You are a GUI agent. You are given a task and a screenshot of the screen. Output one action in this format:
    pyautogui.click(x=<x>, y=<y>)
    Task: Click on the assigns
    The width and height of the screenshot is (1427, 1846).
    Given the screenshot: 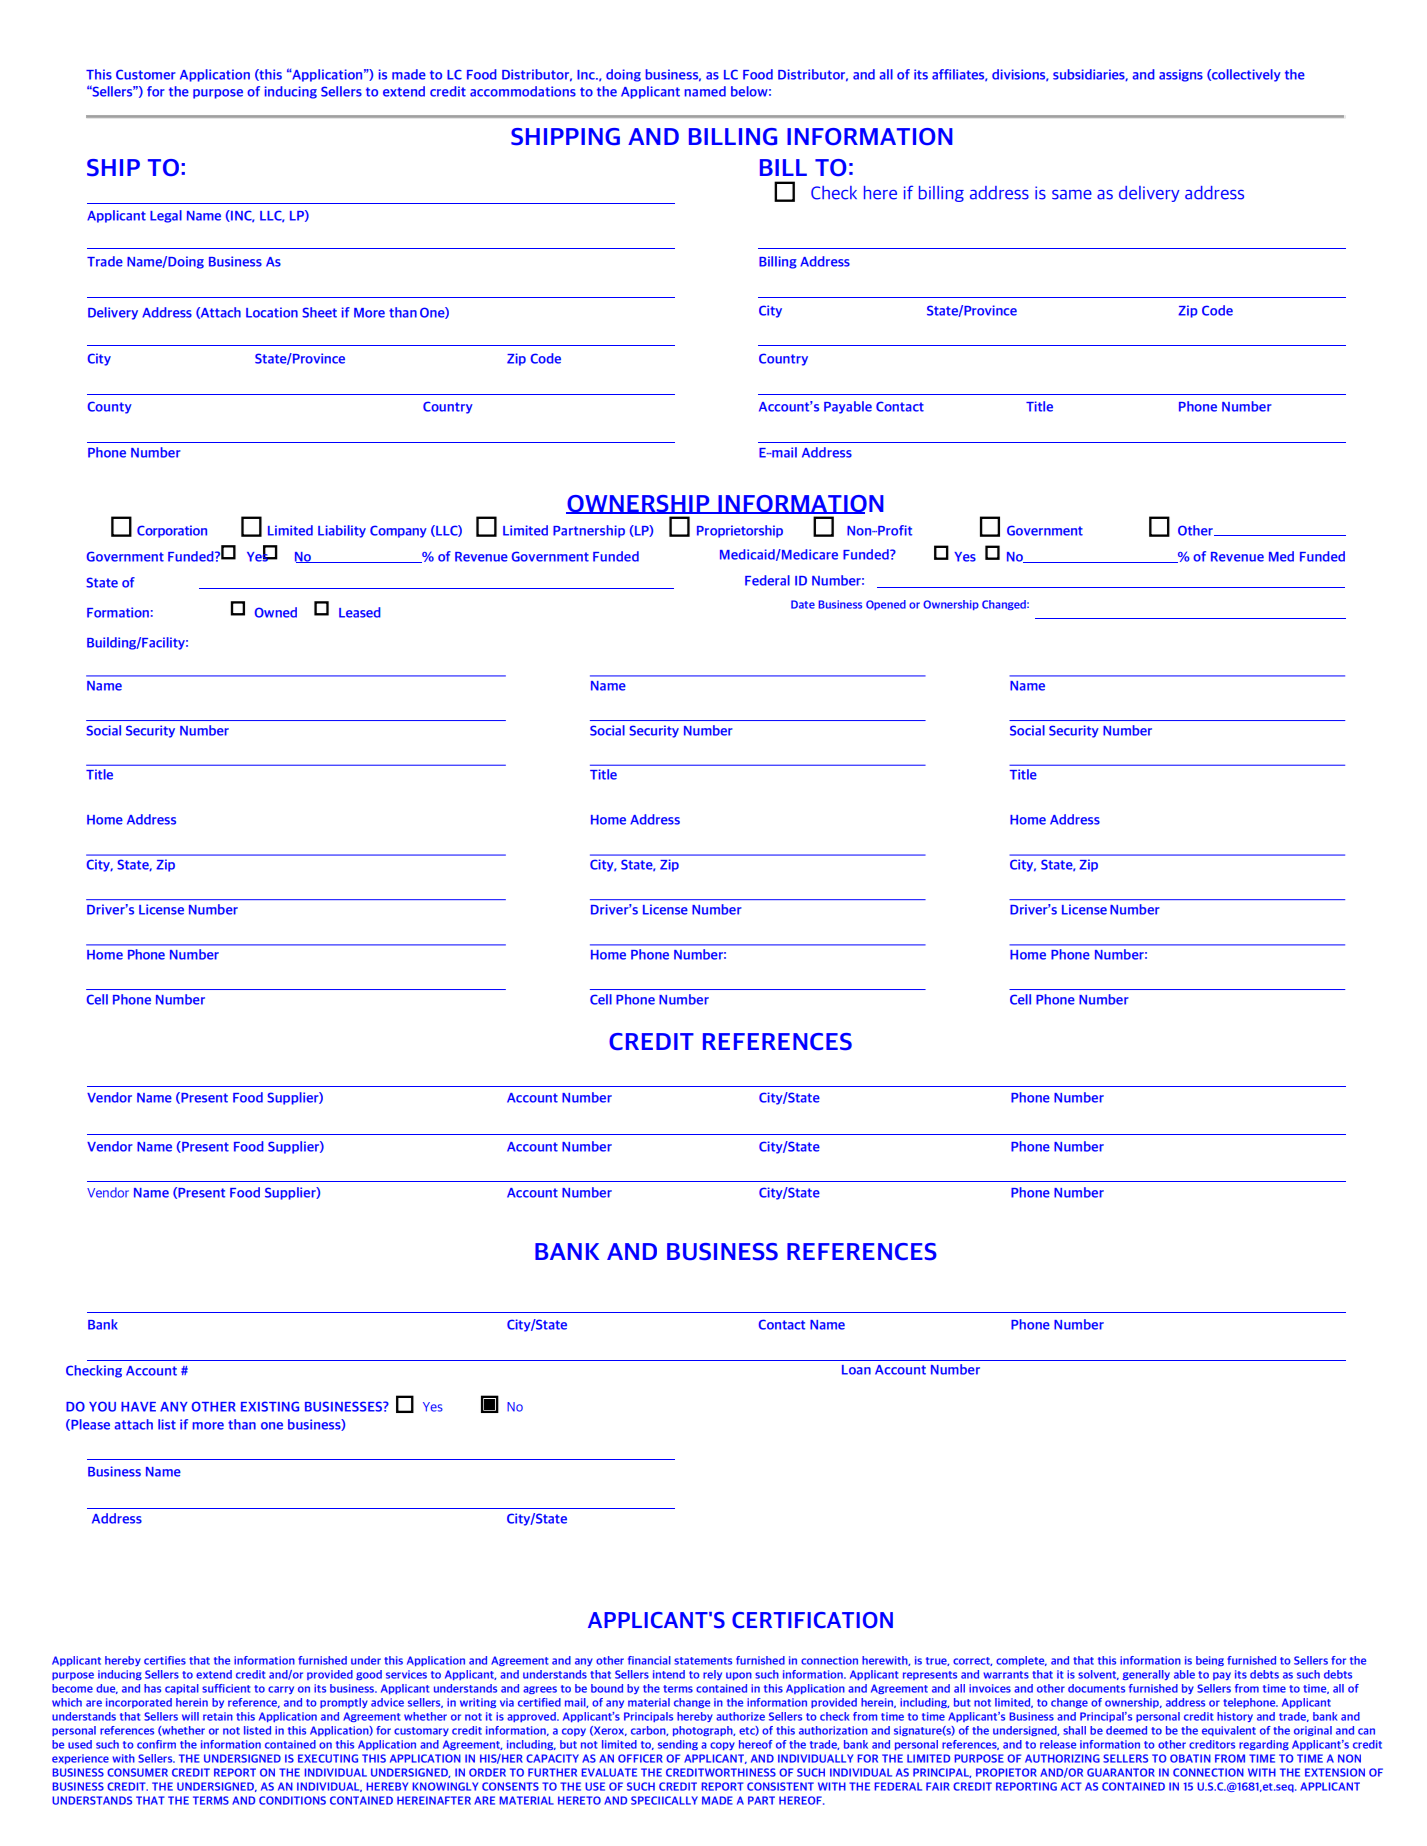 What is the action you would take?
    pyautogui.click(x=1181, y=75)
